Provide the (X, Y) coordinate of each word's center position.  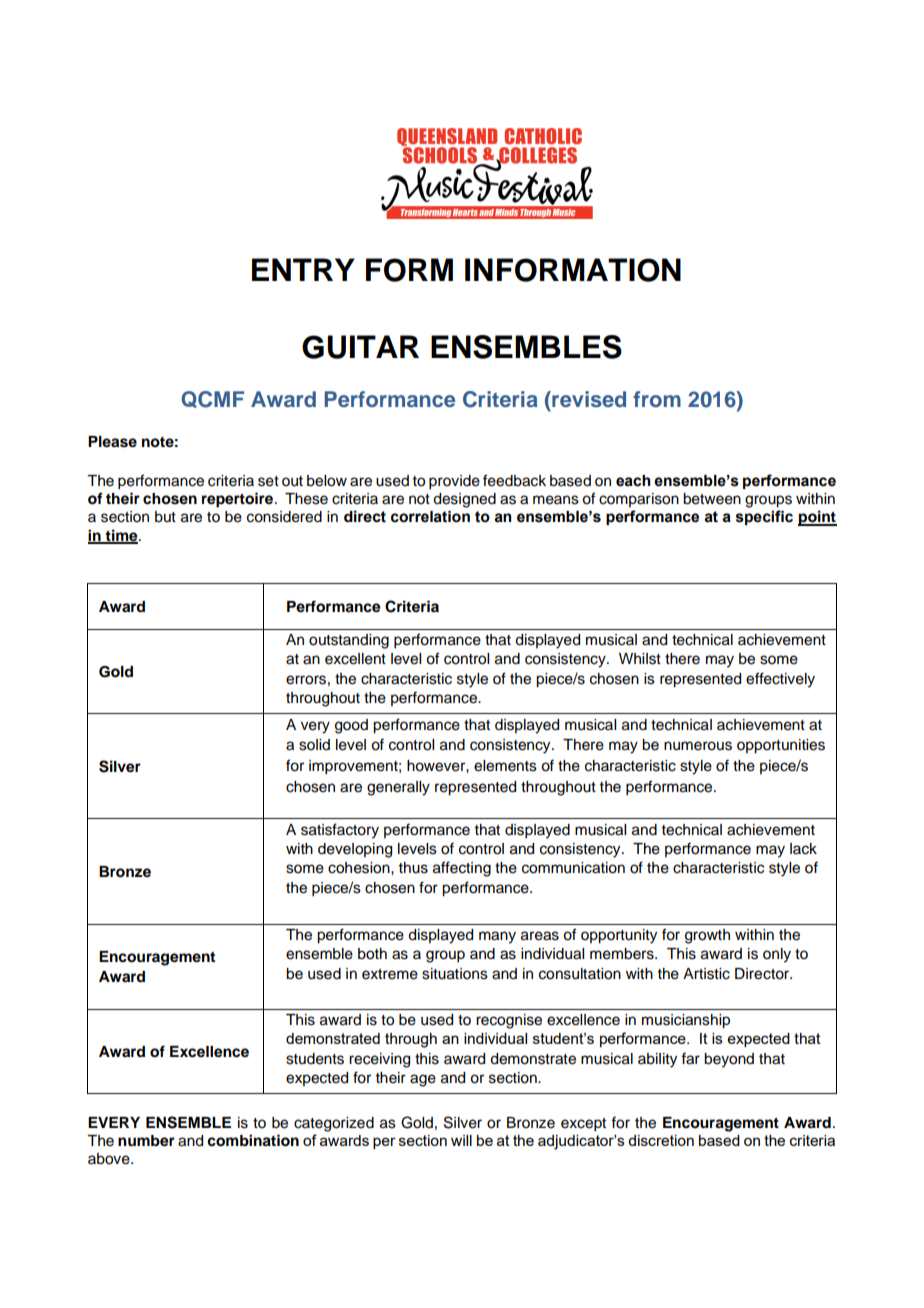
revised (588, 399)
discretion (661, 1140)
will (461, 1140)
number (146, 1141)
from (657, 399)
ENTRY (303, 269)
